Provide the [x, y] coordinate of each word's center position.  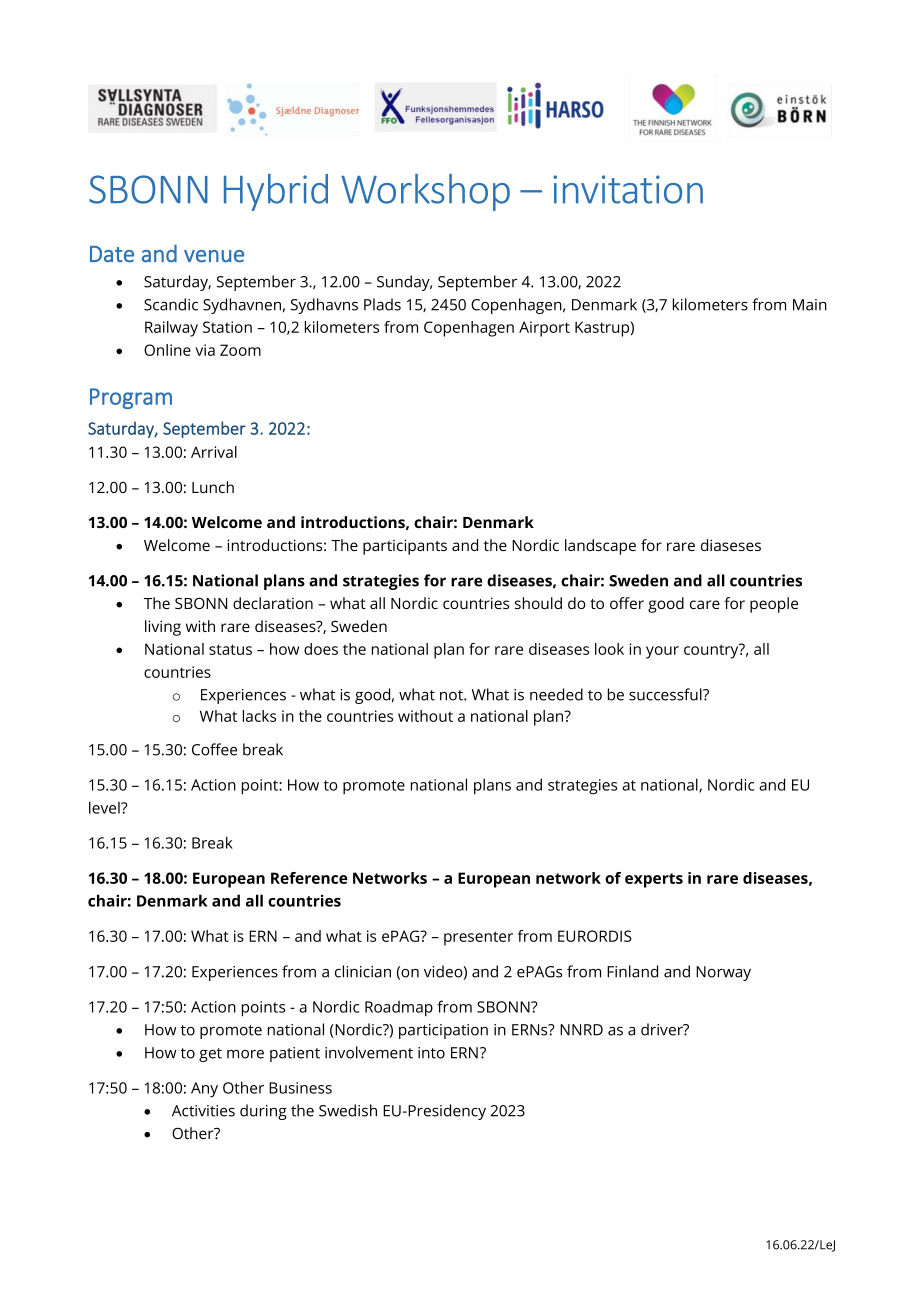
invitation [628, 189]
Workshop [425, 192]
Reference [309, 878]
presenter [478, 938]
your [662, 652]
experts [654, 880]
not [452, 695]
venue [214, 256]
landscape [600, 547]
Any [204, 1090]
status [230, 649]
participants [405, 547]
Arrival [214, 452]
